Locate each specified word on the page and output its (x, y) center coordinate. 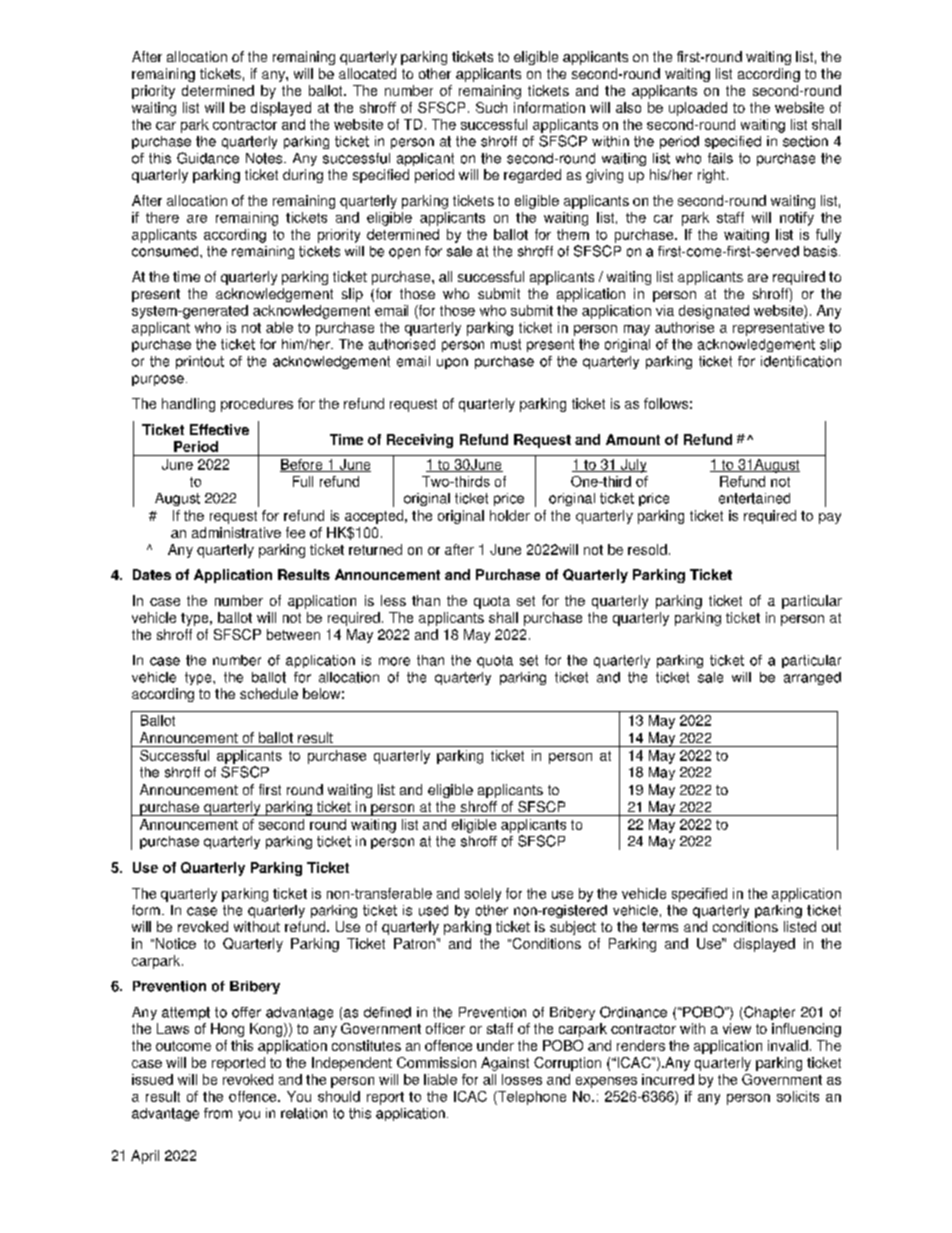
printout (200, 362)
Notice (176, 943)
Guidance (208, 158)
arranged (812, 678)
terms (660, 927)
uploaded (698, 109)
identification (801, 361)
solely (483, 895)
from (218, 1113)
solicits (798, 1096)
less (393, 600)
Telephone (531, 1098)
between (293, 634)
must (506, 344)
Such (491, 107)
